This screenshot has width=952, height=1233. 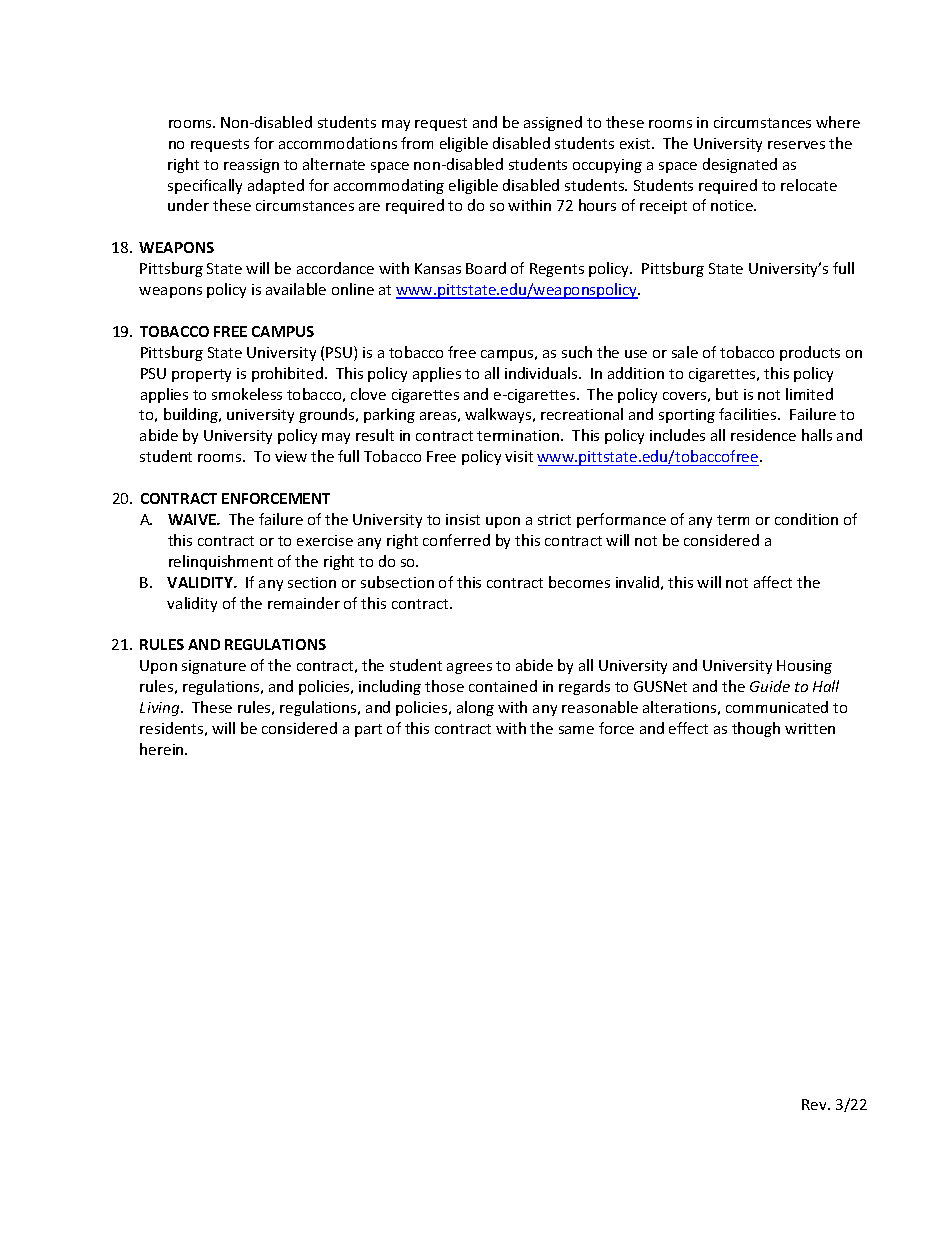 What do you see at coordinates (756, 729) in the screenshot?
I see `though` at bounding box center [756, 729].
